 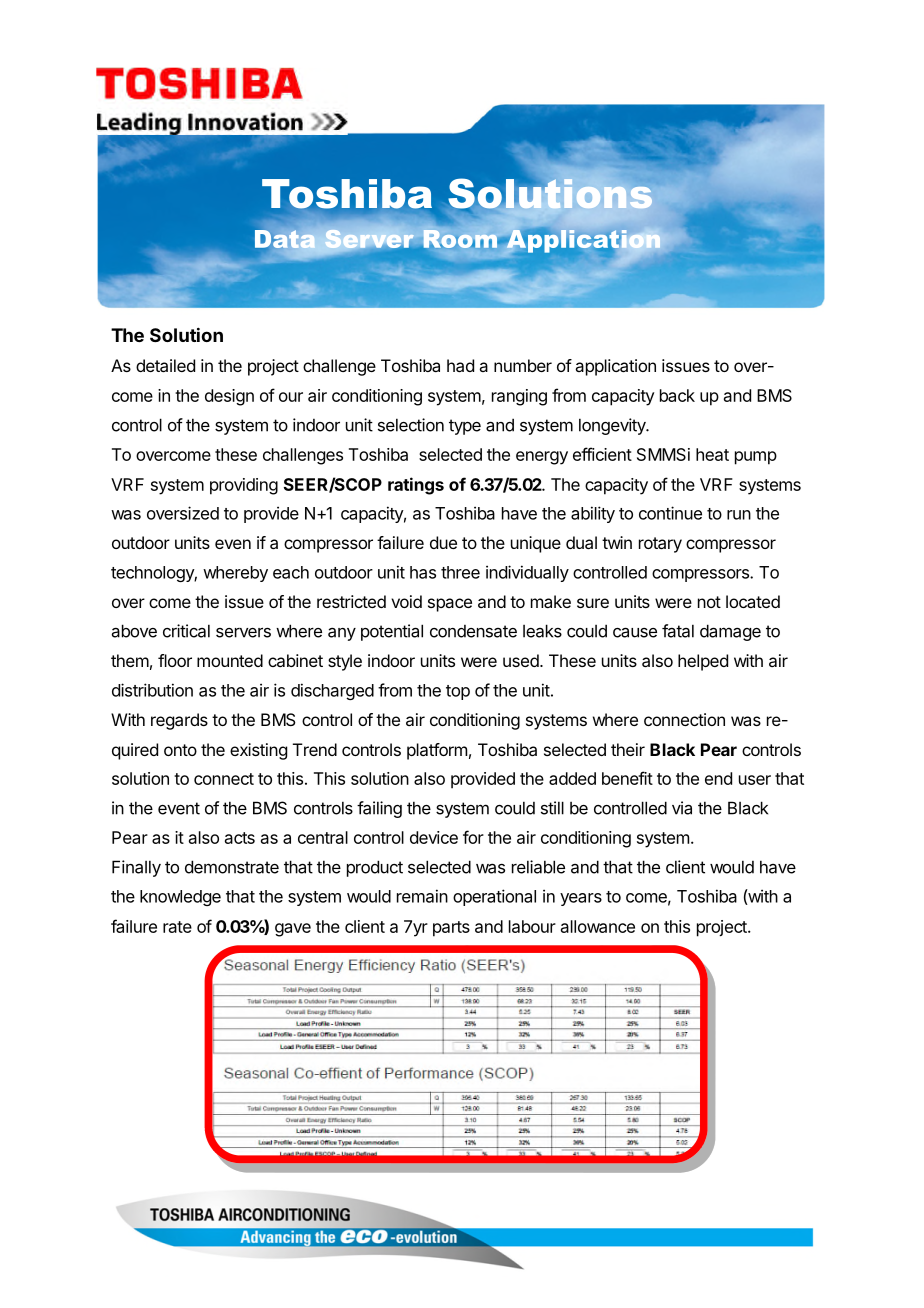 I want to click on back, so click(x=677, y=395).
